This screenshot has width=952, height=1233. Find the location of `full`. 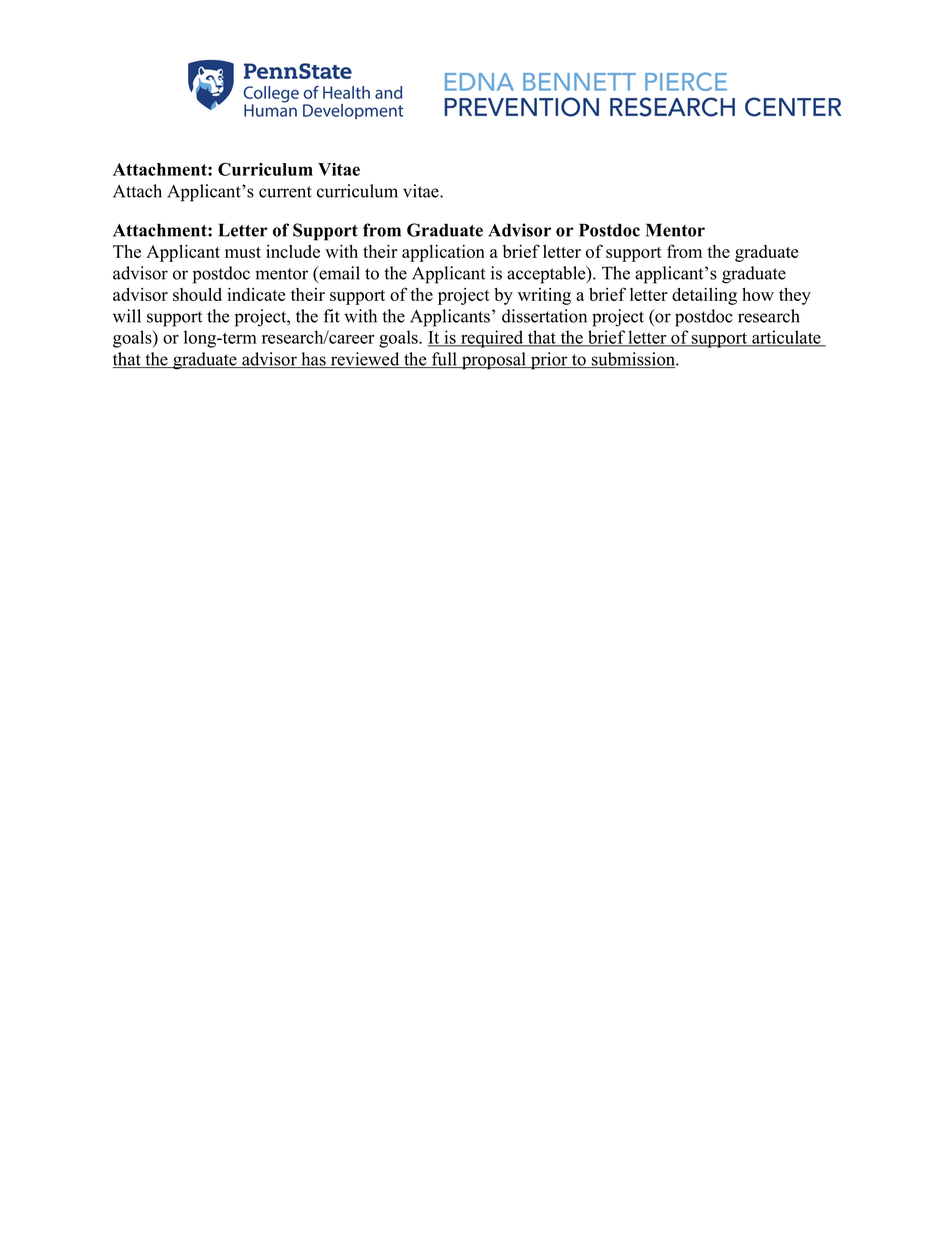

full is located at coordinates (444, 360).
